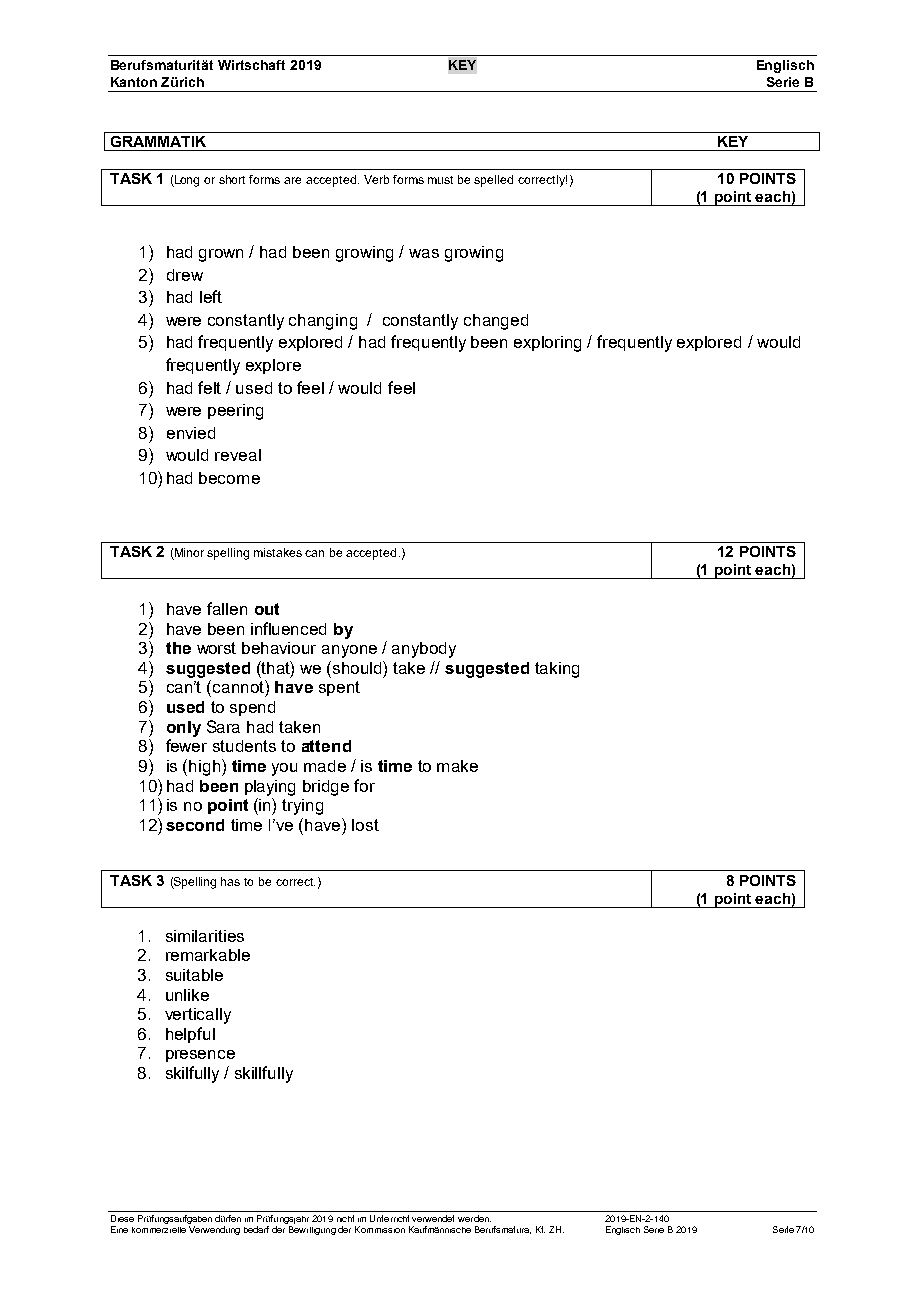  What do you see at coordinates (264, 1074) in the image?
I see `skillfully` at bounding box center [264, 1074].
